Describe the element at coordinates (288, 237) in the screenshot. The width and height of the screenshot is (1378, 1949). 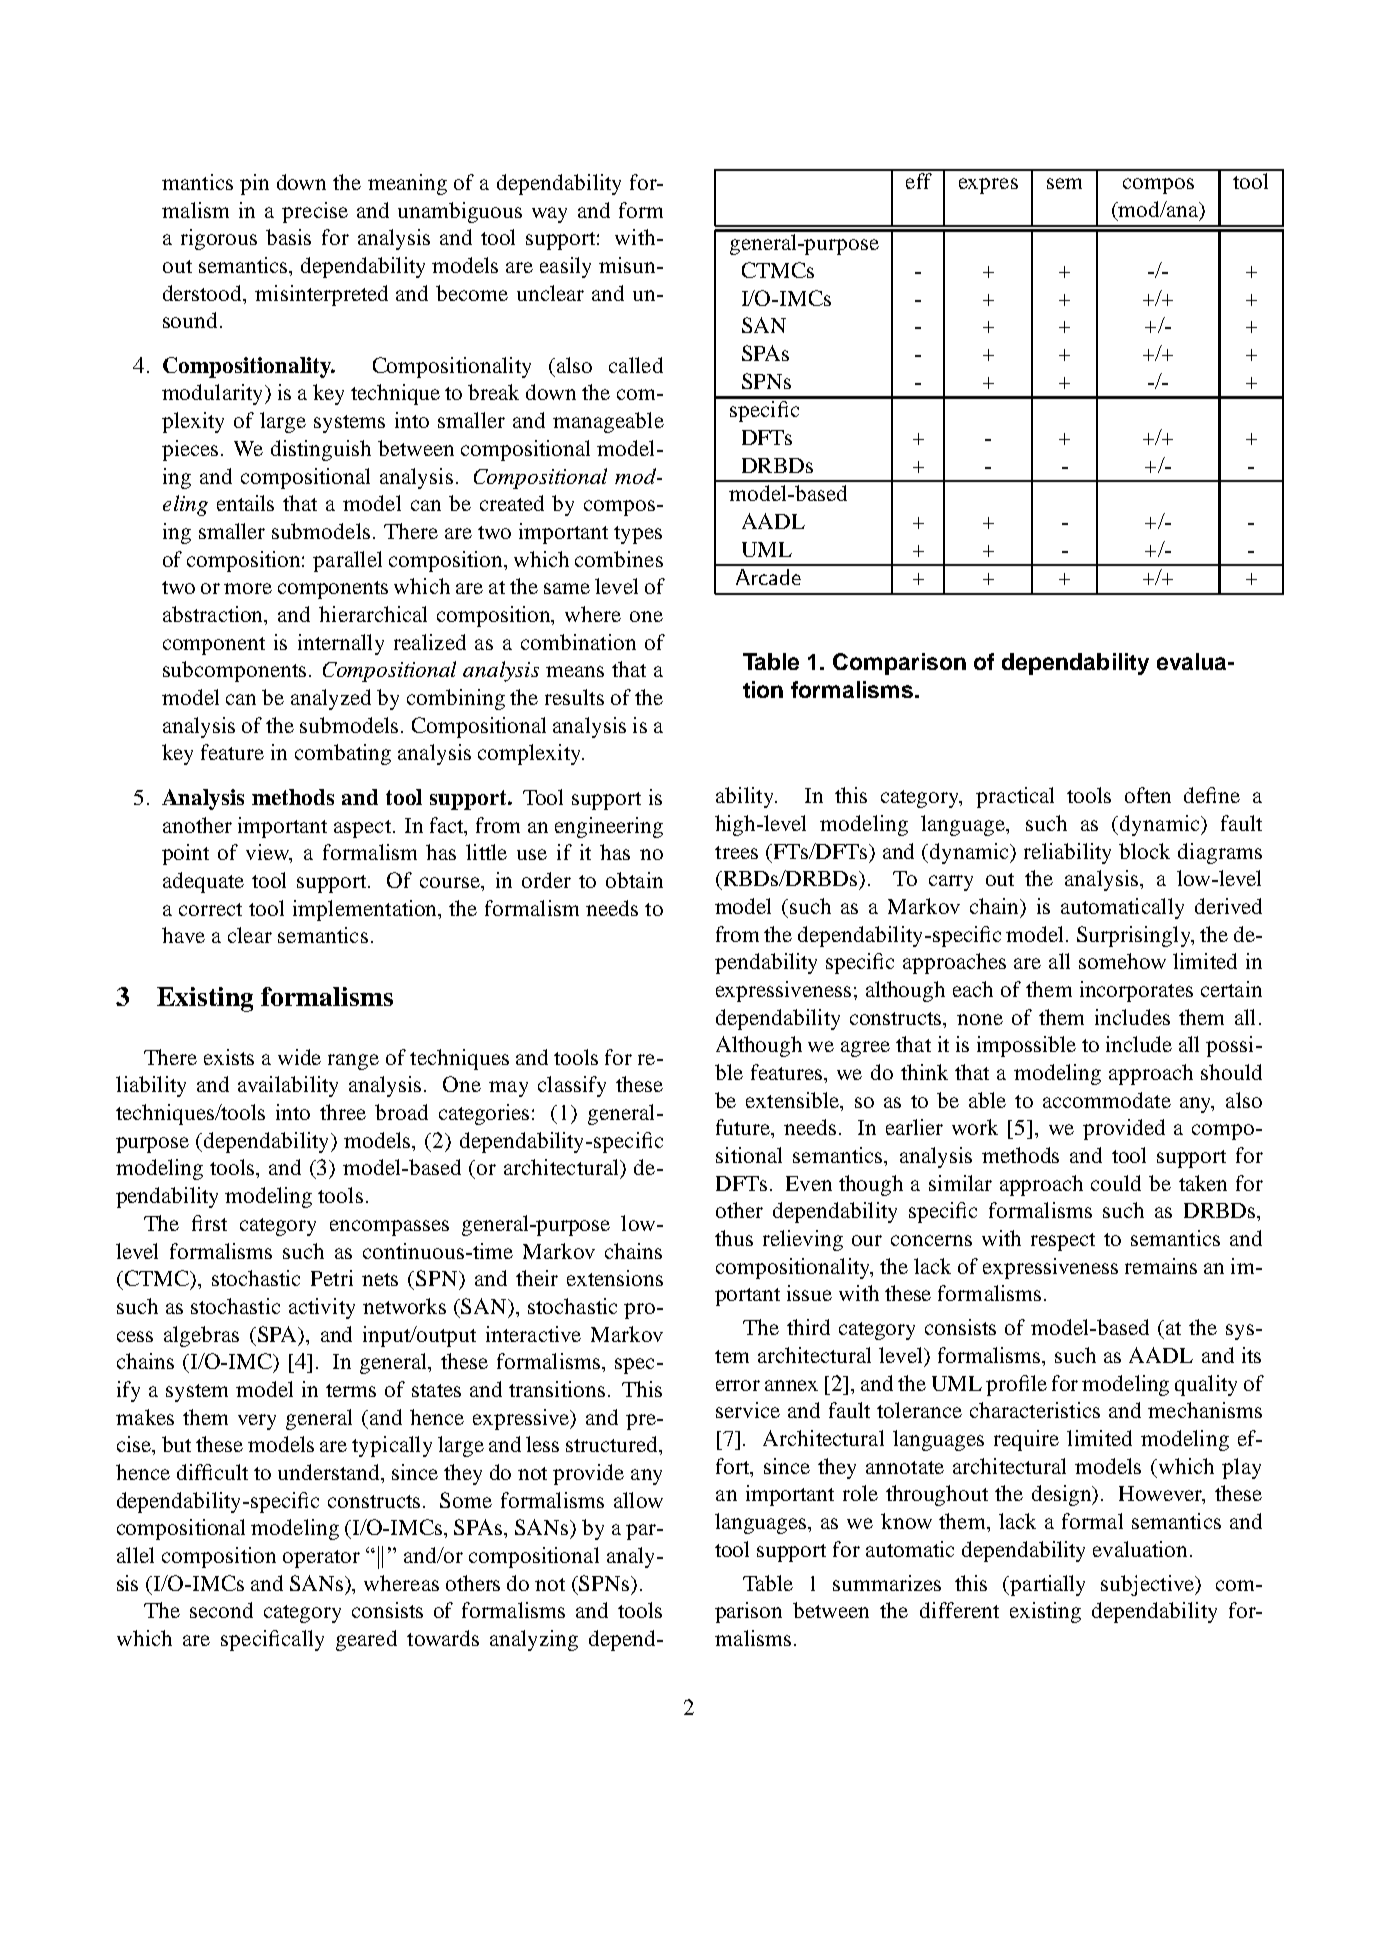
I see `basis` at that location.
